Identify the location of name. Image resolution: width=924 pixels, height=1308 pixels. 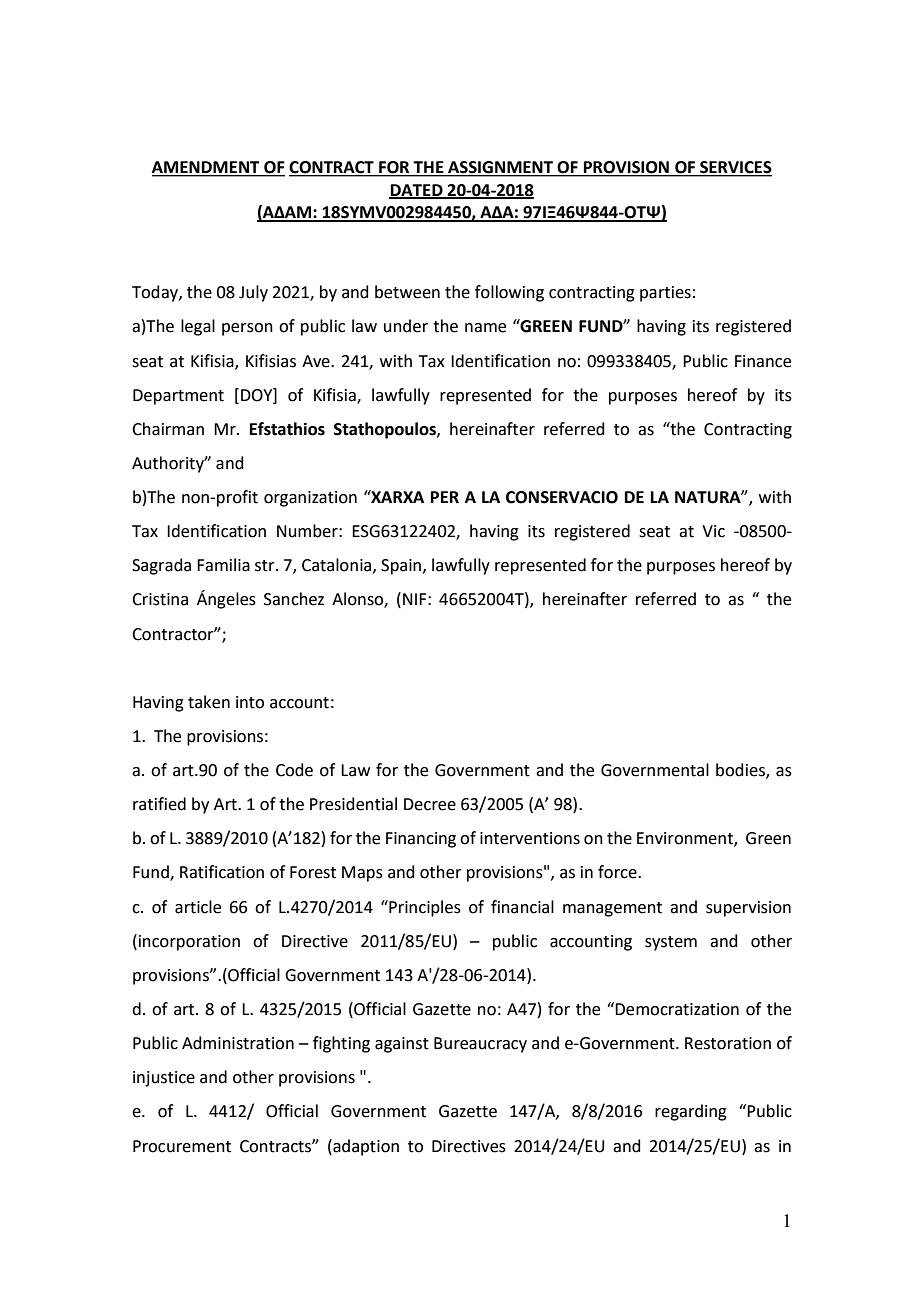
(485, 328).
